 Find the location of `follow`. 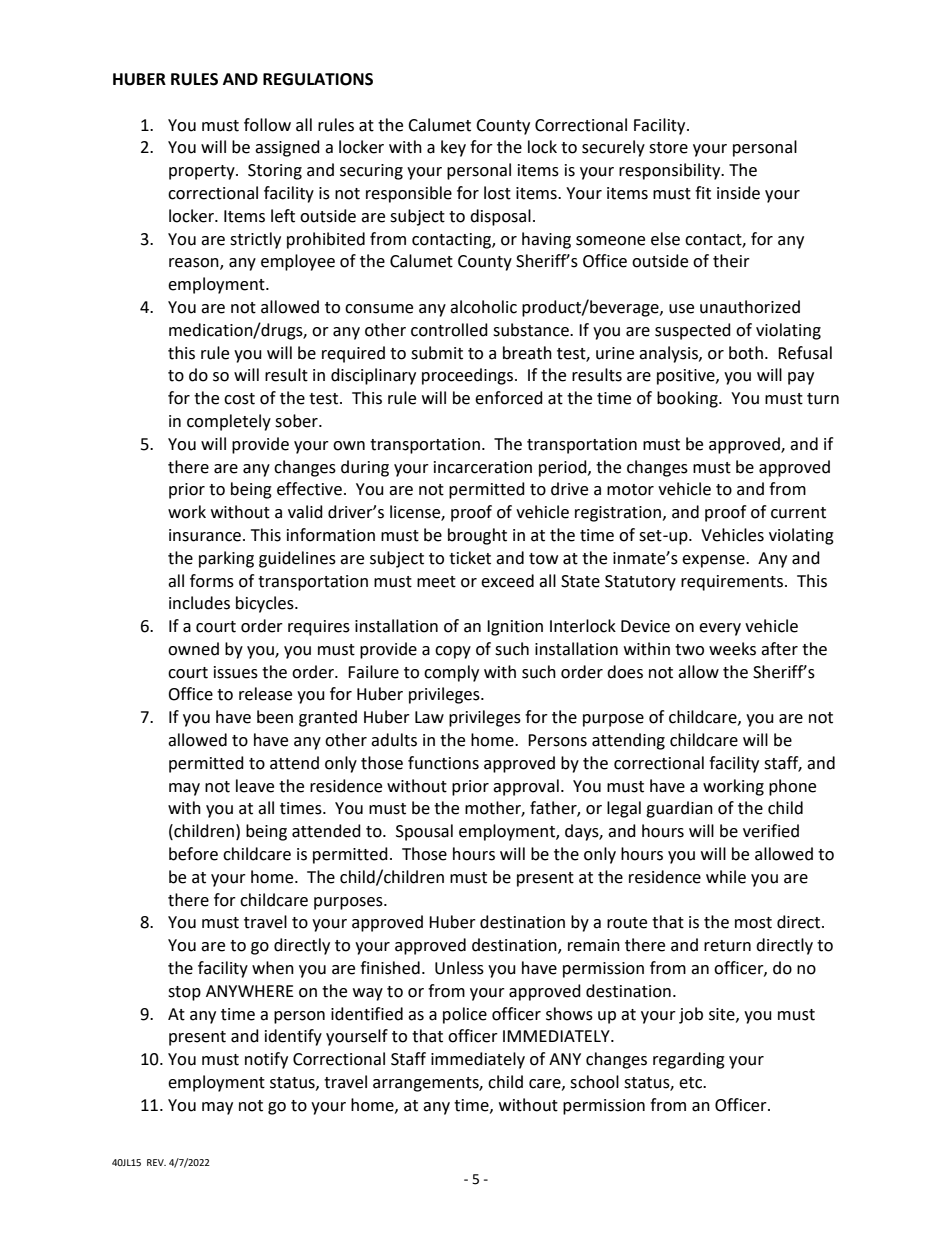

follow is located at coordinates (267, 125).
